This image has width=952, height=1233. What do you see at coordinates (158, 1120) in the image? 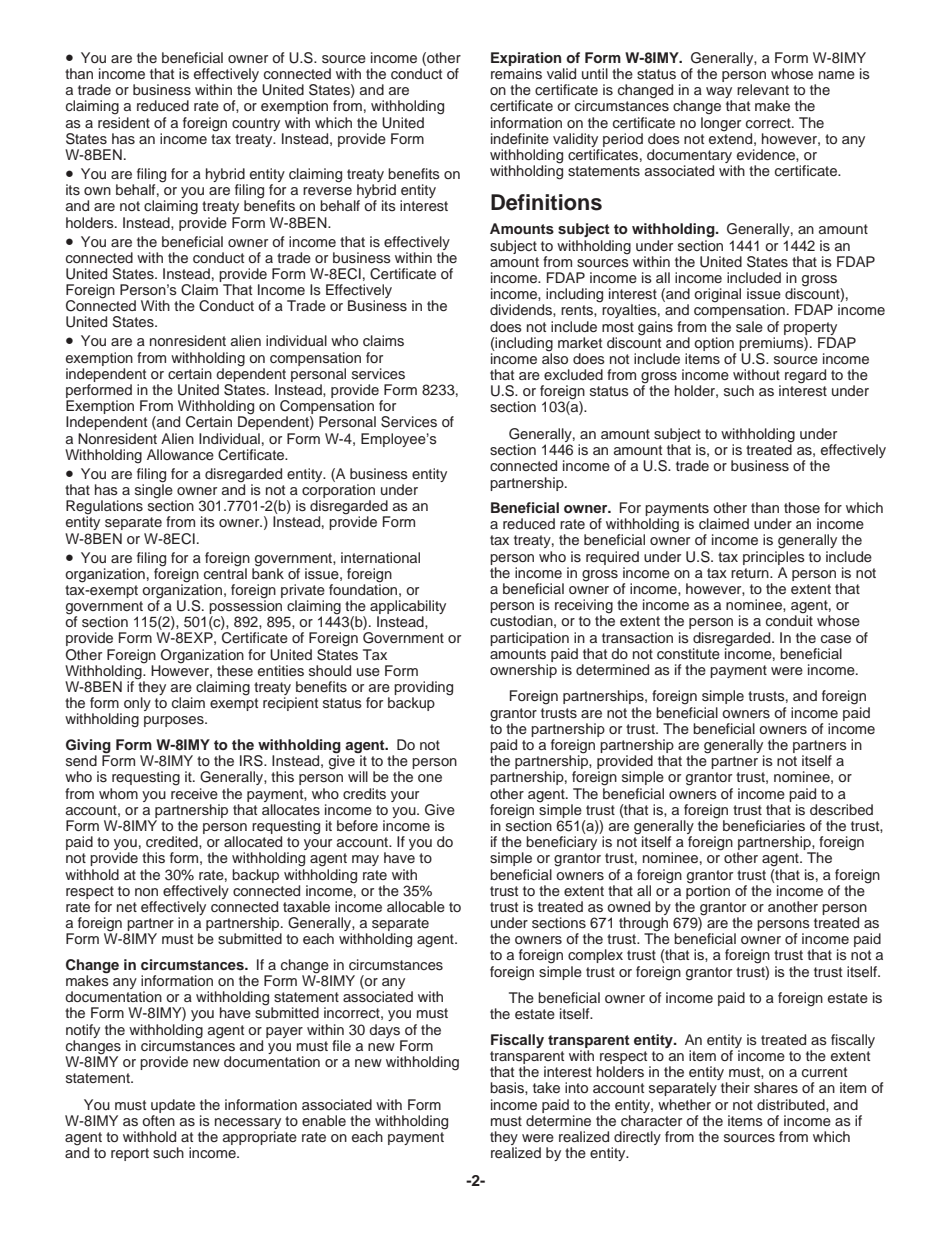
I see `often` at bounding box center [158, 1120].
